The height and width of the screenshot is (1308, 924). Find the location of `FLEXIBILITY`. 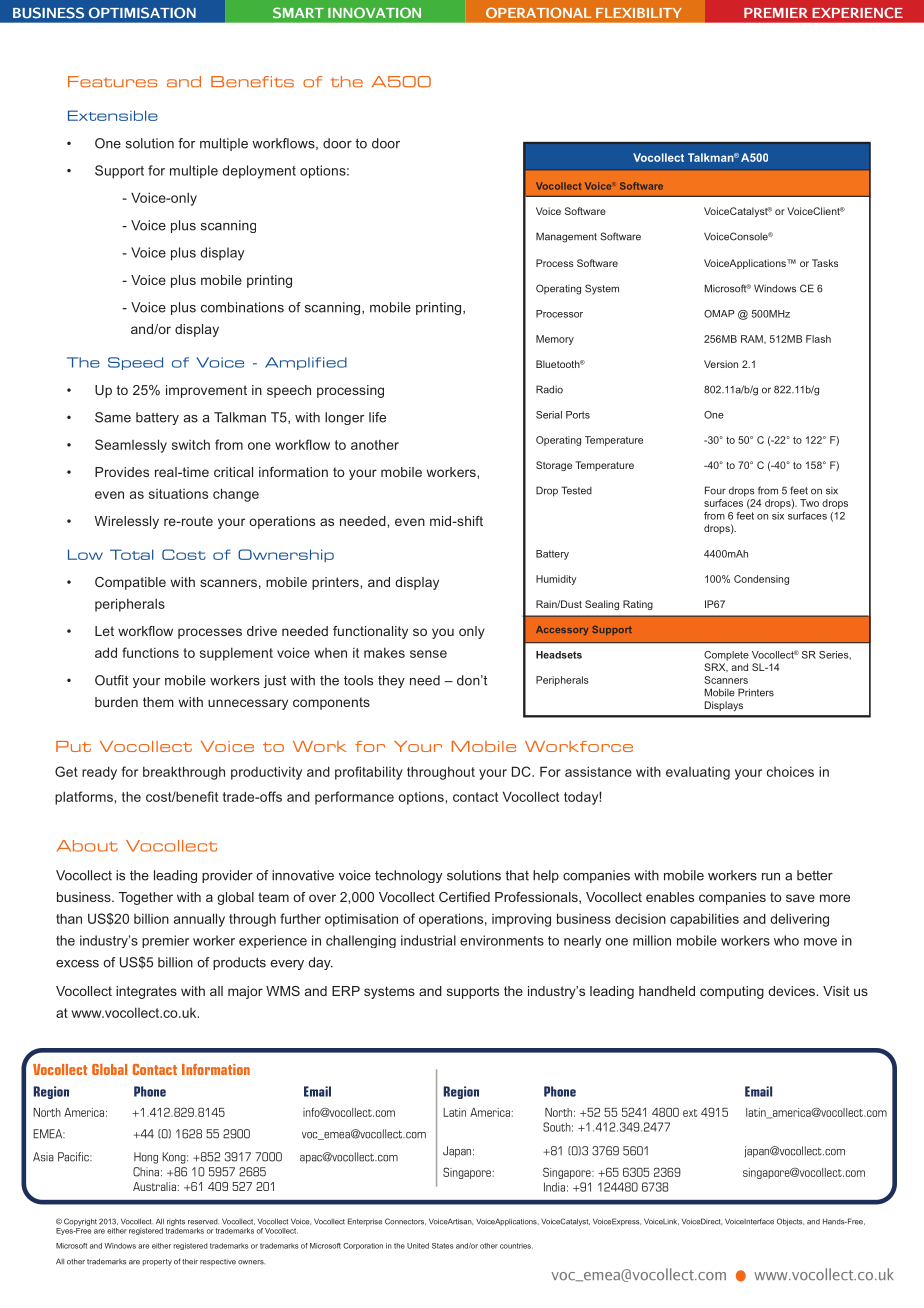

FLEXIBILITY is located at coordinates (639, 13).
